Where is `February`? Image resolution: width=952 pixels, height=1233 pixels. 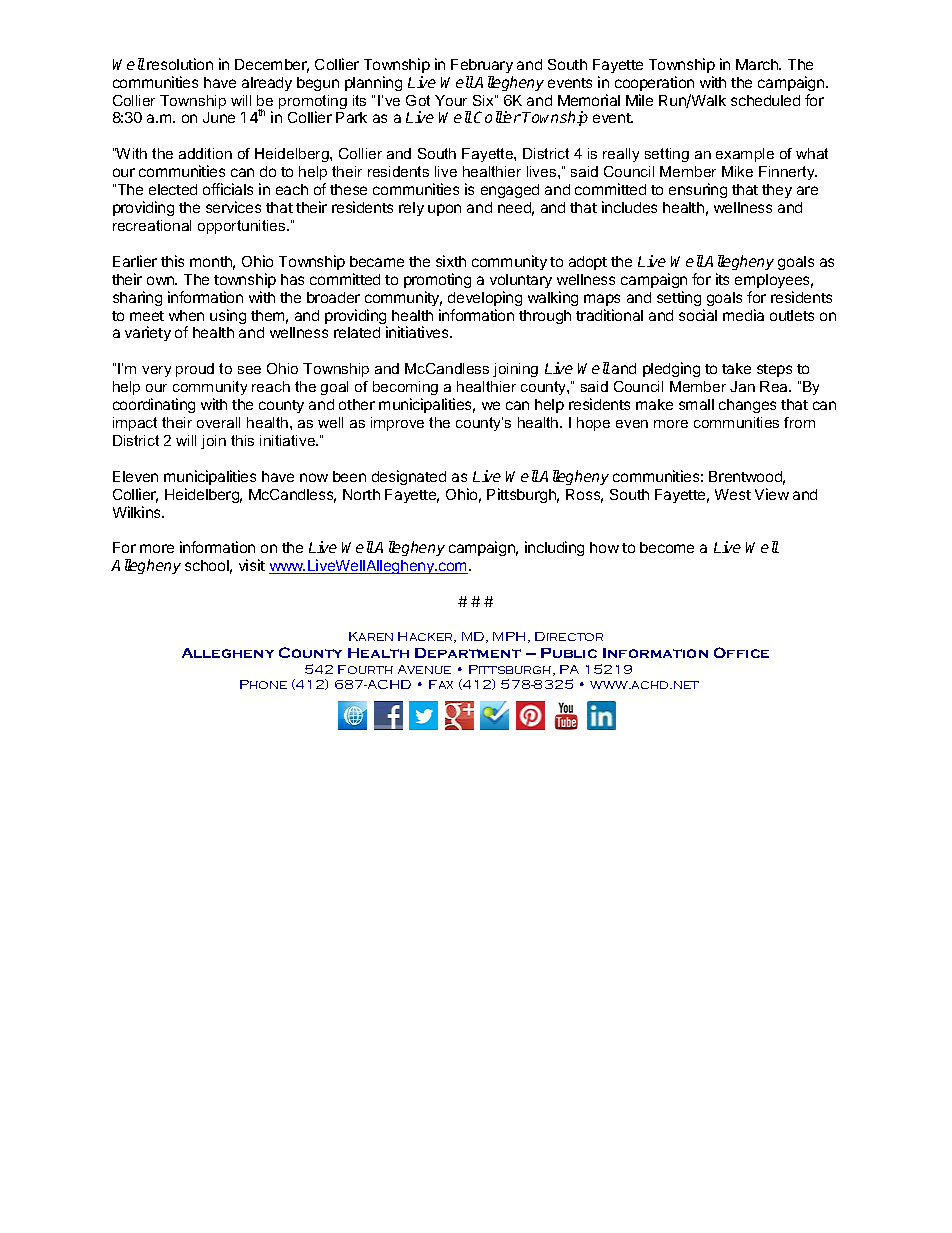 February is located at coordinates (482, 66).
